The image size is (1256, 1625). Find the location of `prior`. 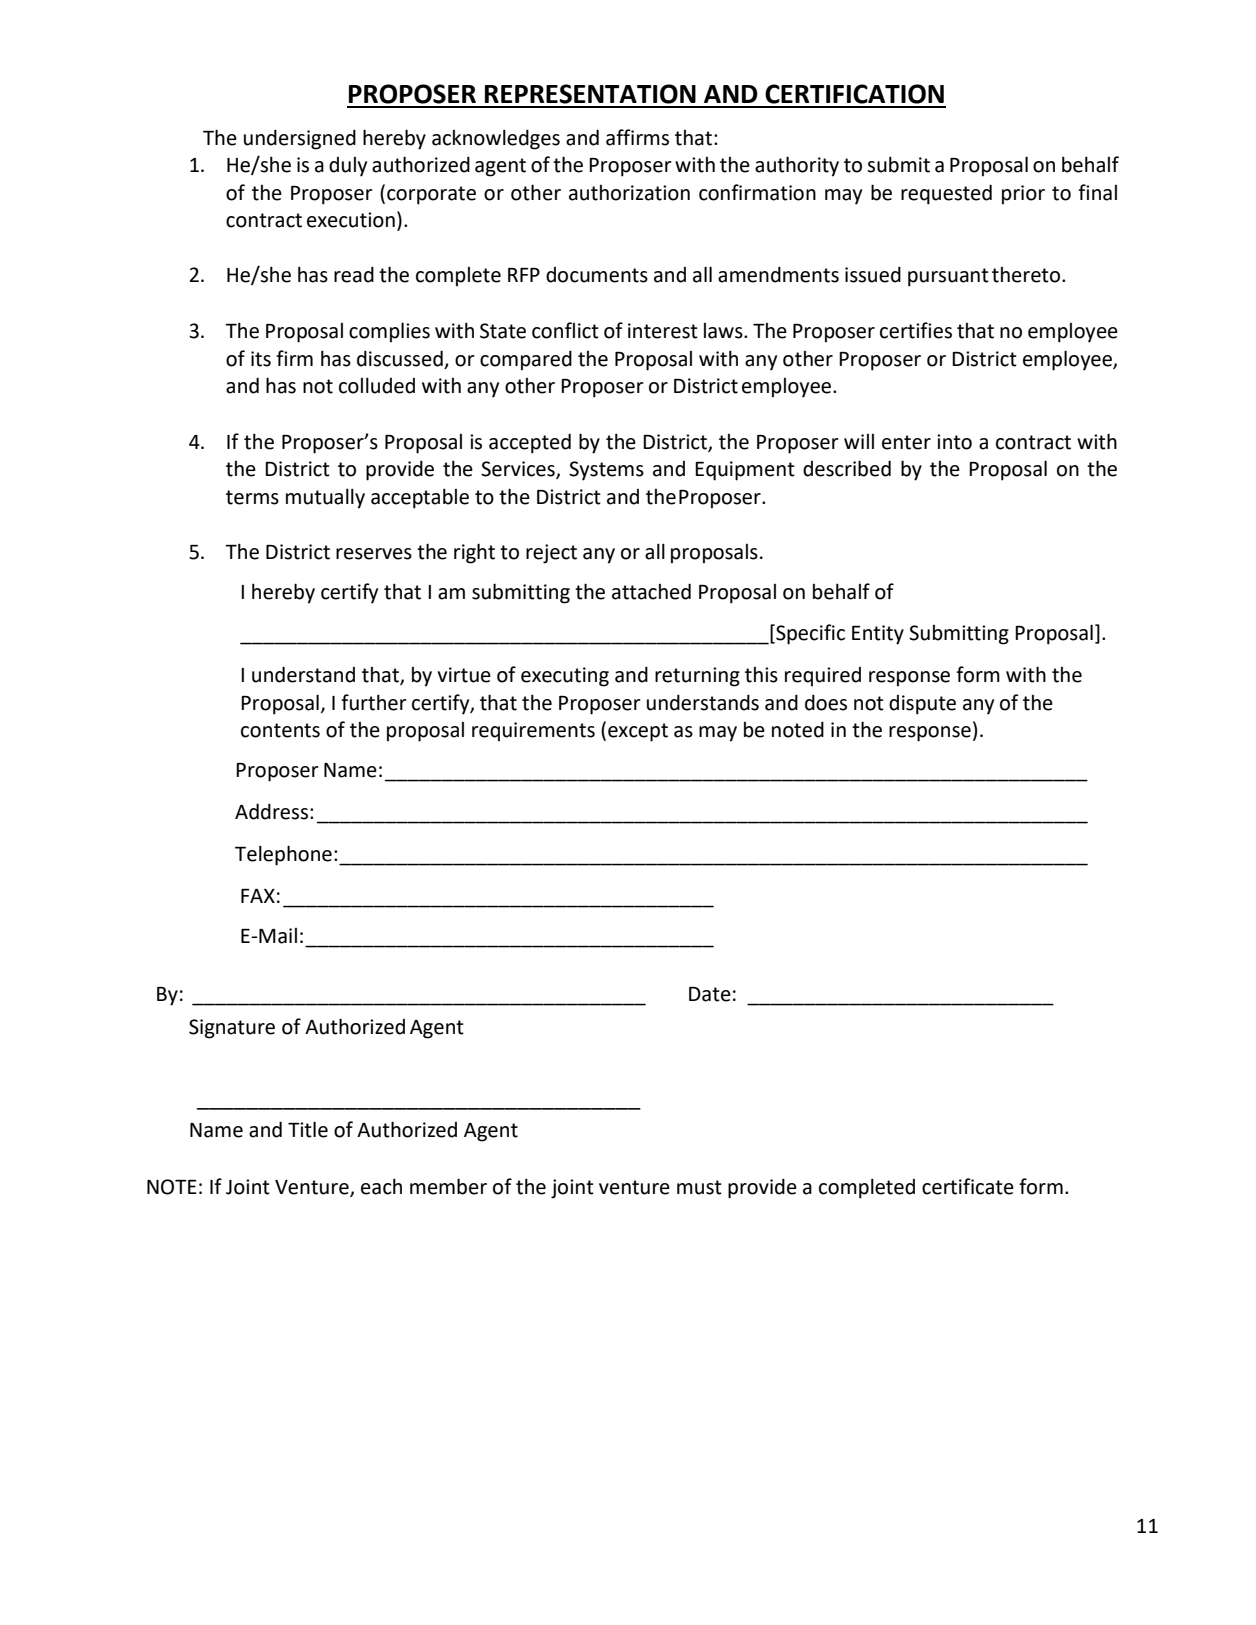

prior is located at coordinates (1023, 195).
